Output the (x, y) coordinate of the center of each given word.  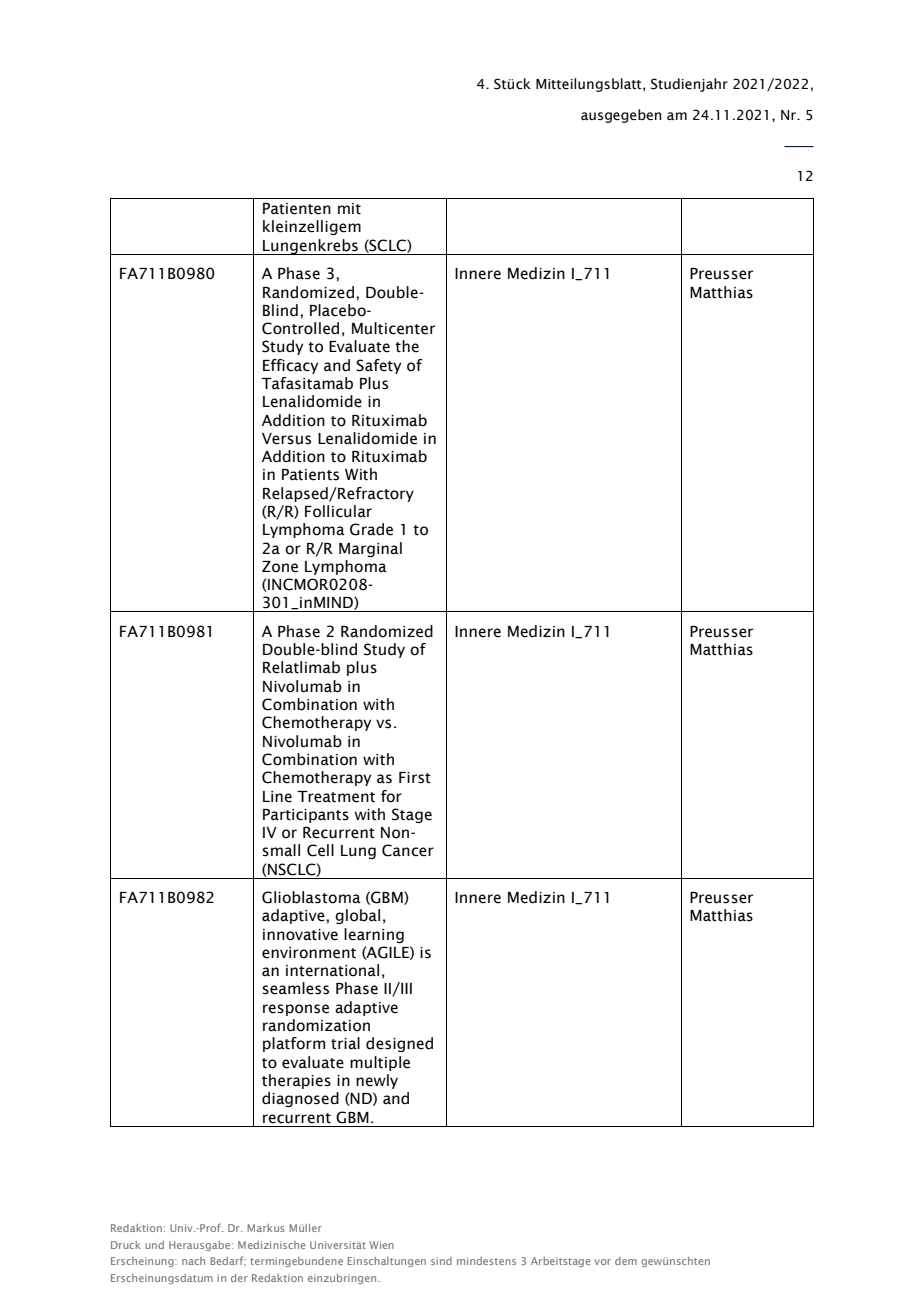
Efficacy (290, 366)
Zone (280, 567)
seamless (295, 988)
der (239, 1278)
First (415, 778)
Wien (381, 1245)
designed (399, 1044)
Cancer (408, 850)
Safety (378, 366)
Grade (371, 529)
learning (374, 935)
